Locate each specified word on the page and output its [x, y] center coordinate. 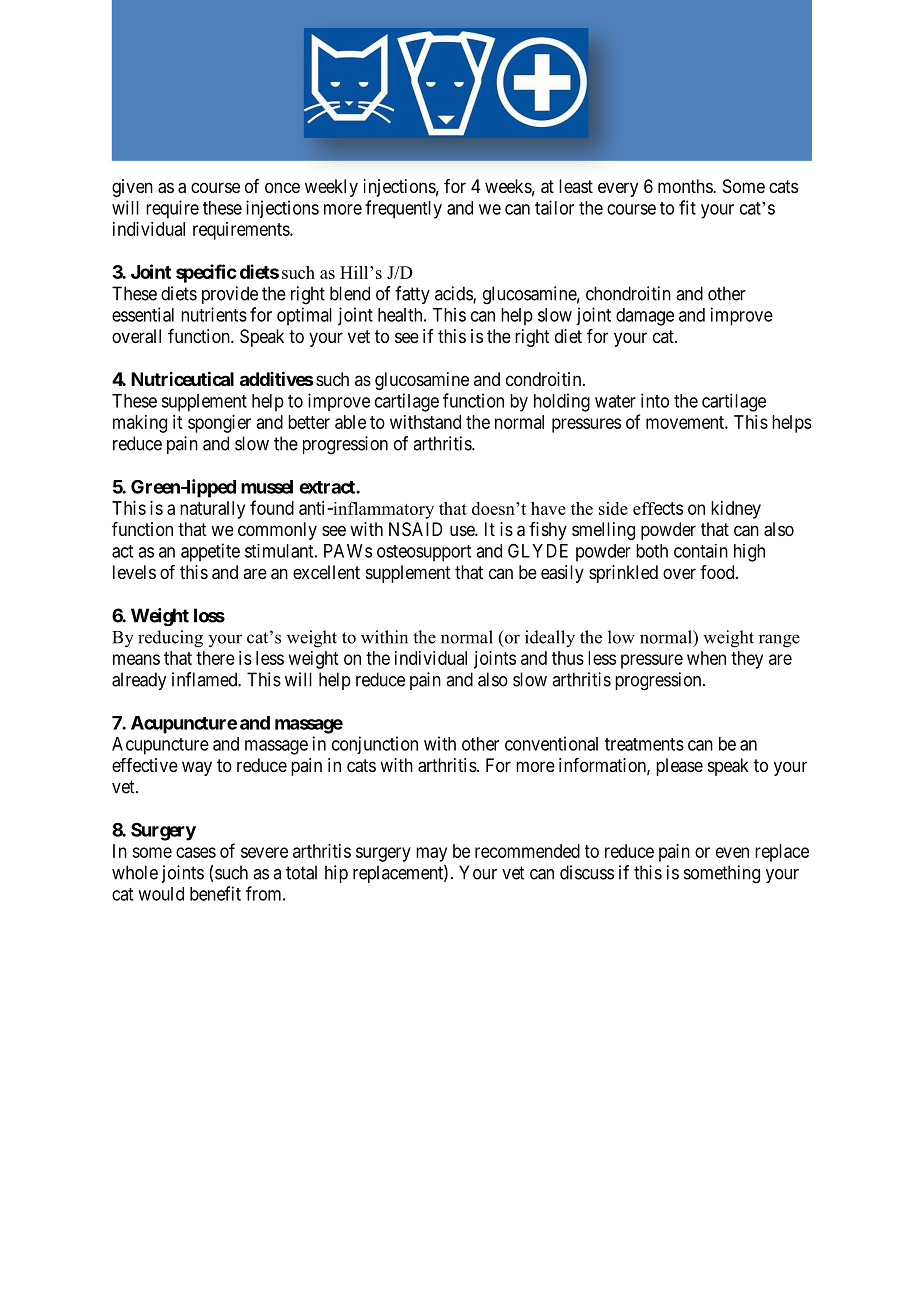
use [463, 530]
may [431, 854]
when [706, 658]
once [282, 187]
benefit [215, 893]
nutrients [214, 314]
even [732, 852]
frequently [403, 209]
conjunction [375, 745]
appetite [210, 552]
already [139, 681]
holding [562, 402]
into [655, 400]
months [686, 186]
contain [701, 551]
